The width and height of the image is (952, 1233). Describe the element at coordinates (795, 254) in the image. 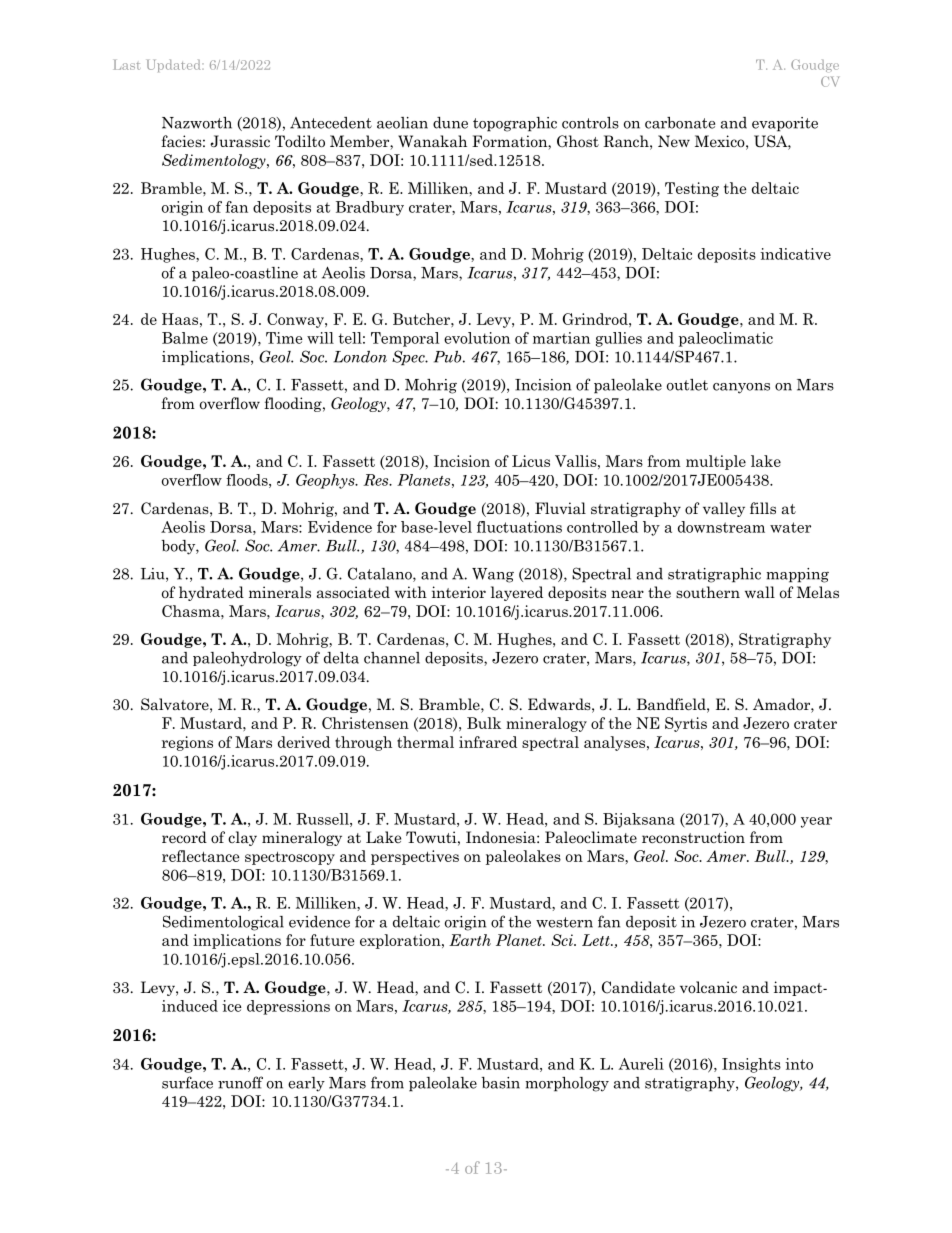

I see `indicative` at that location.
